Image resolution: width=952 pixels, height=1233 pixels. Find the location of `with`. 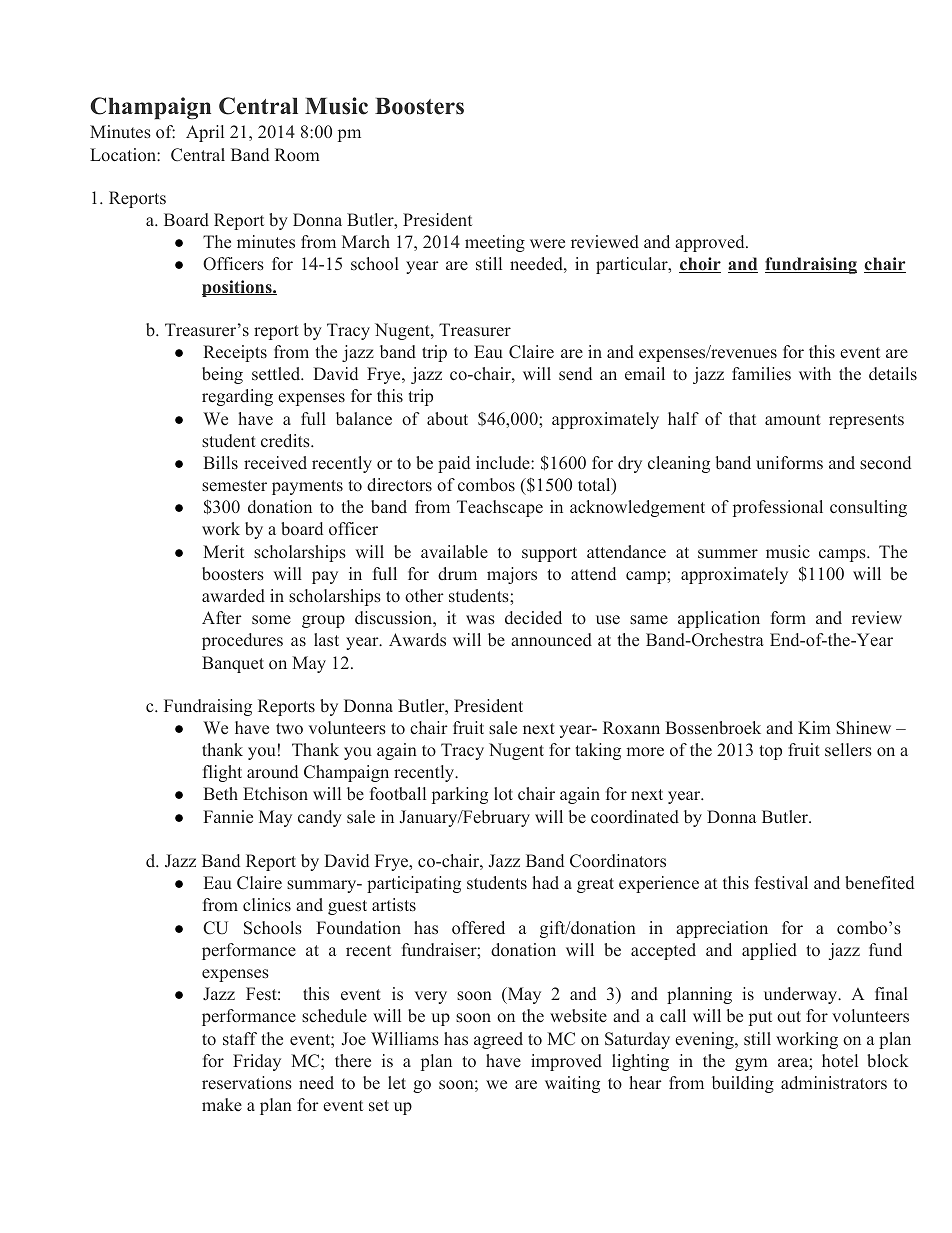

with is located at coordinates (815, 373).
